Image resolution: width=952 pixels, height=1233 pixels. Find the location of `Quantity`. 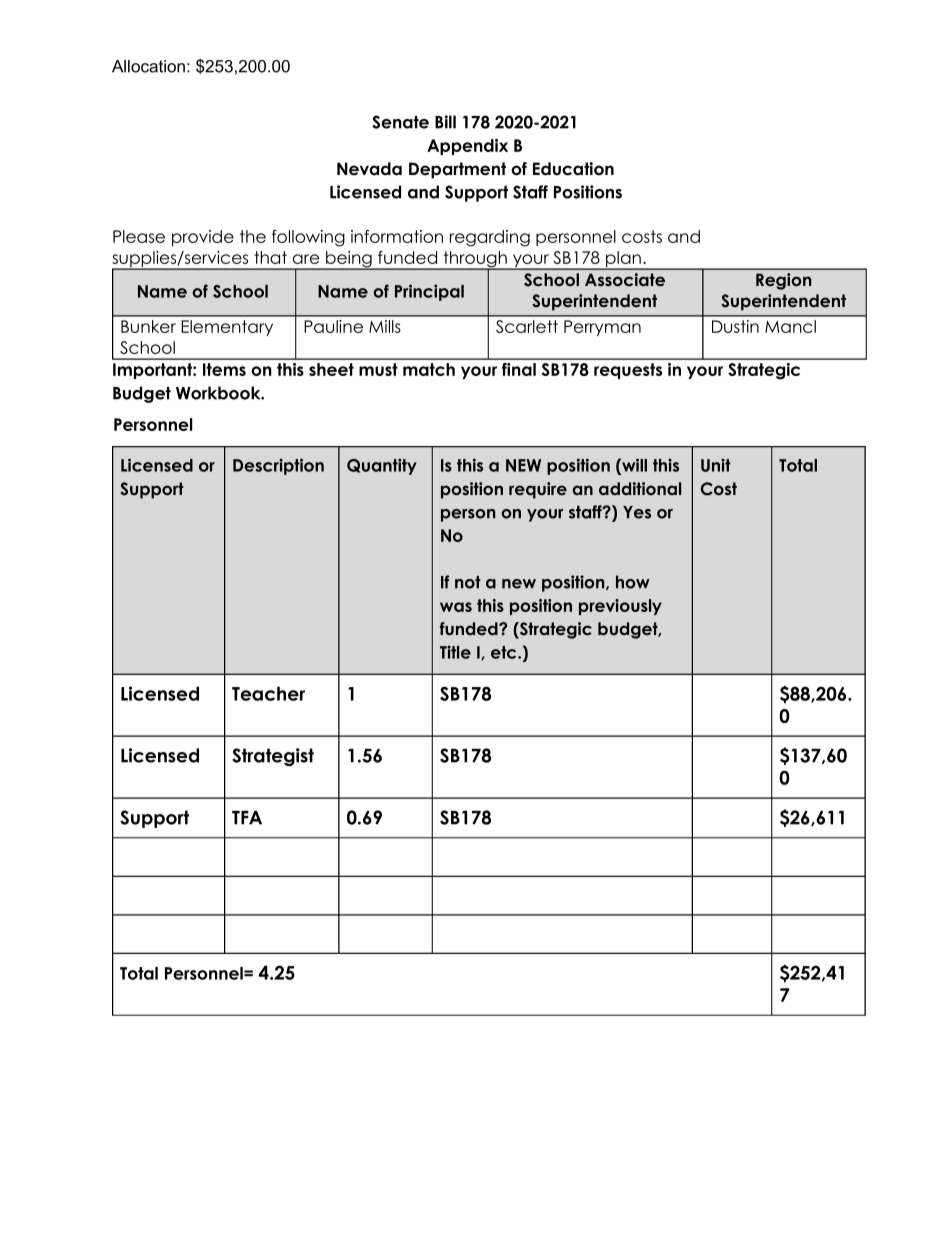

Quantity is located at coordinates (382, 466).
